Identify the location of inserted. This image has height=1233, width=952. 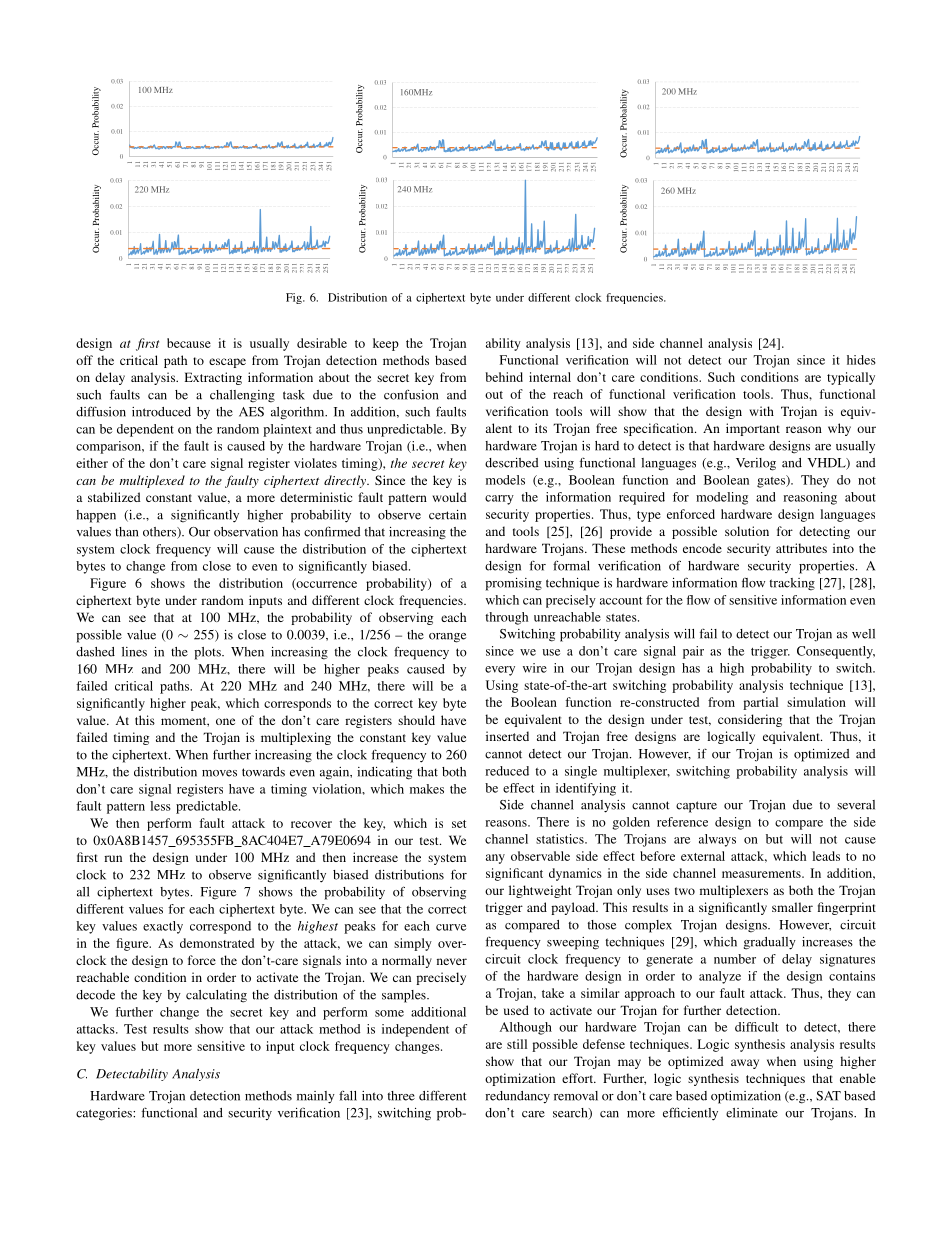
(507, 736).
